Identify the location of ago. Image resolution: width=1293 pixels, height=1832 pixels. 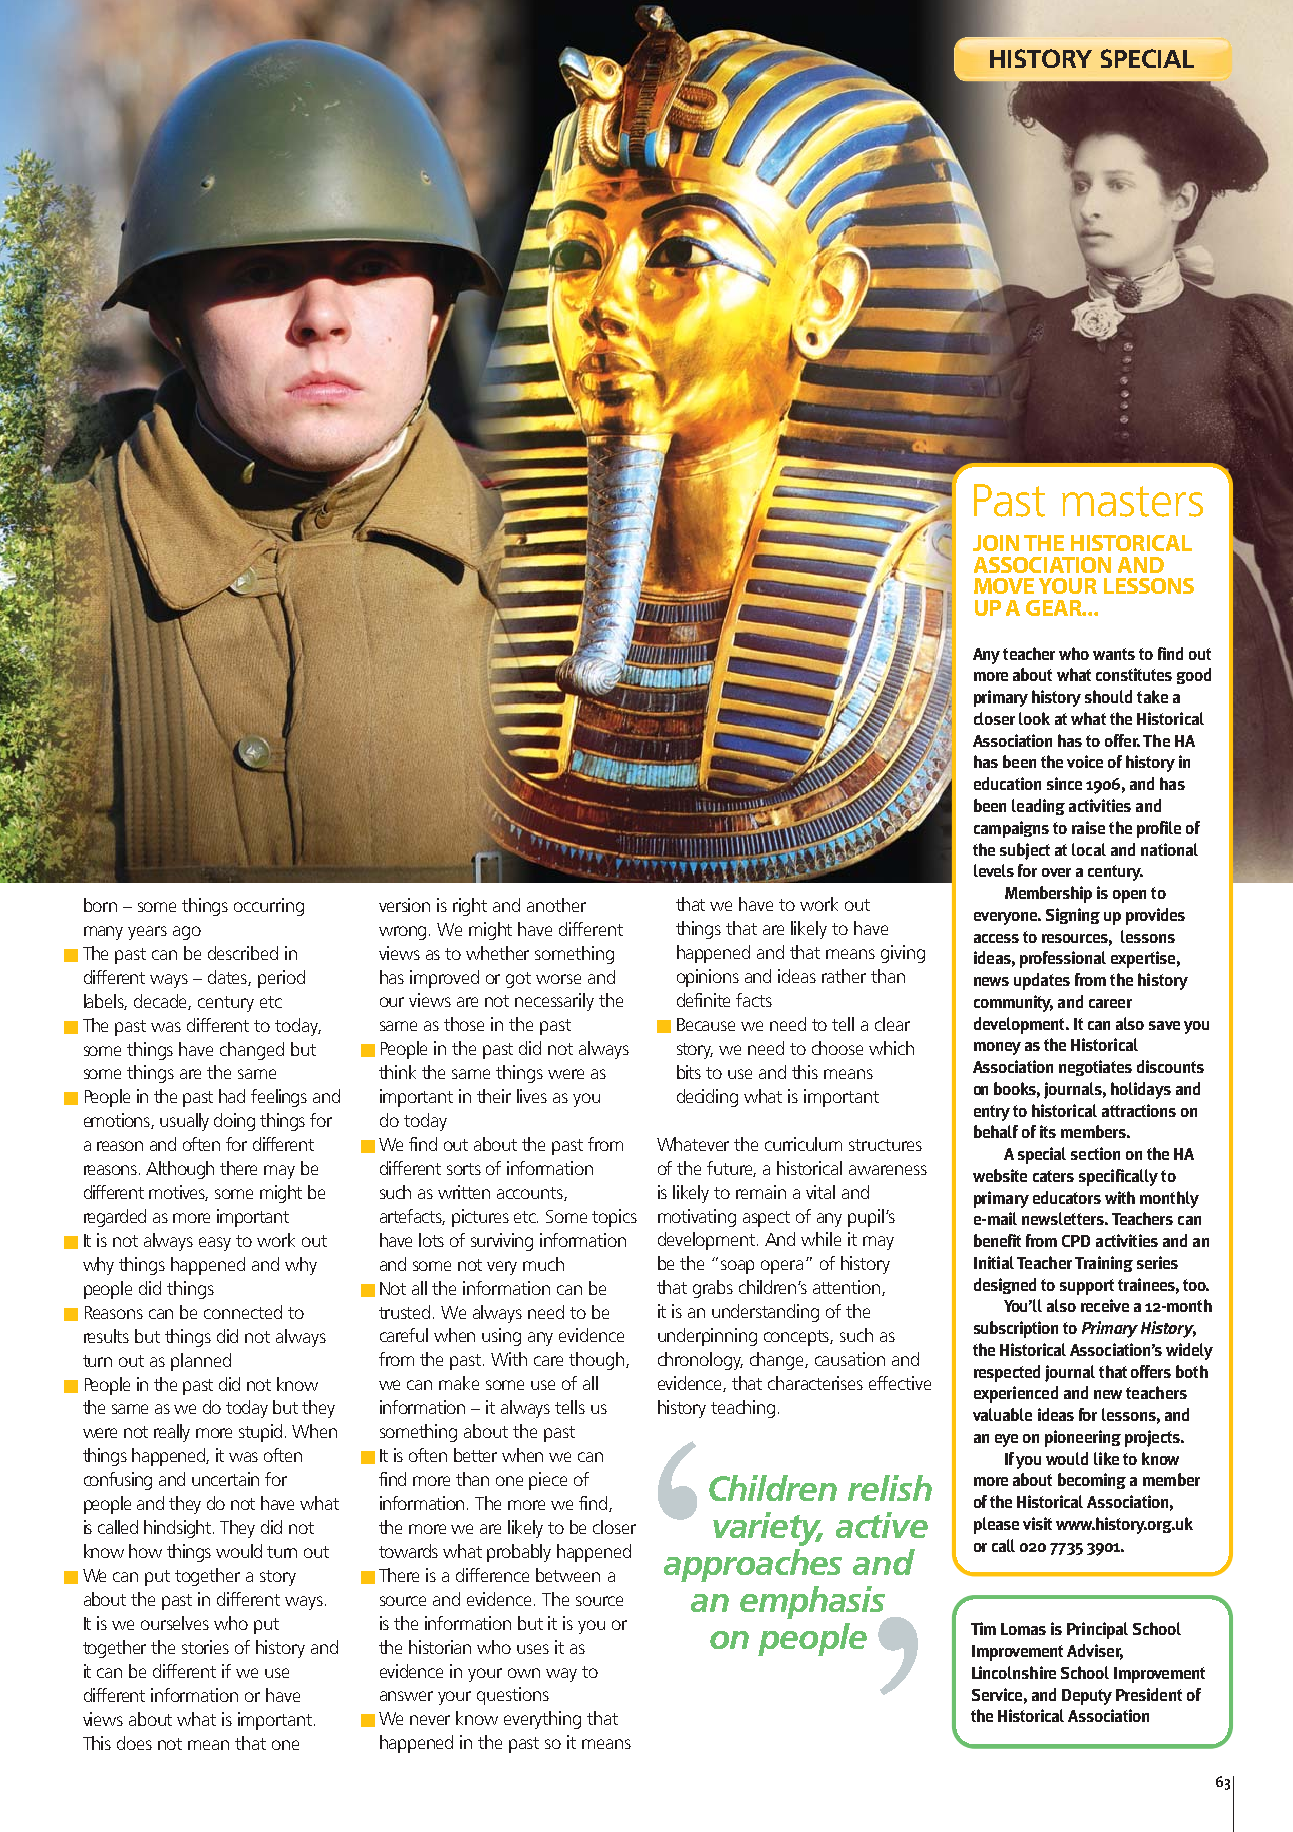
(187, 933).
